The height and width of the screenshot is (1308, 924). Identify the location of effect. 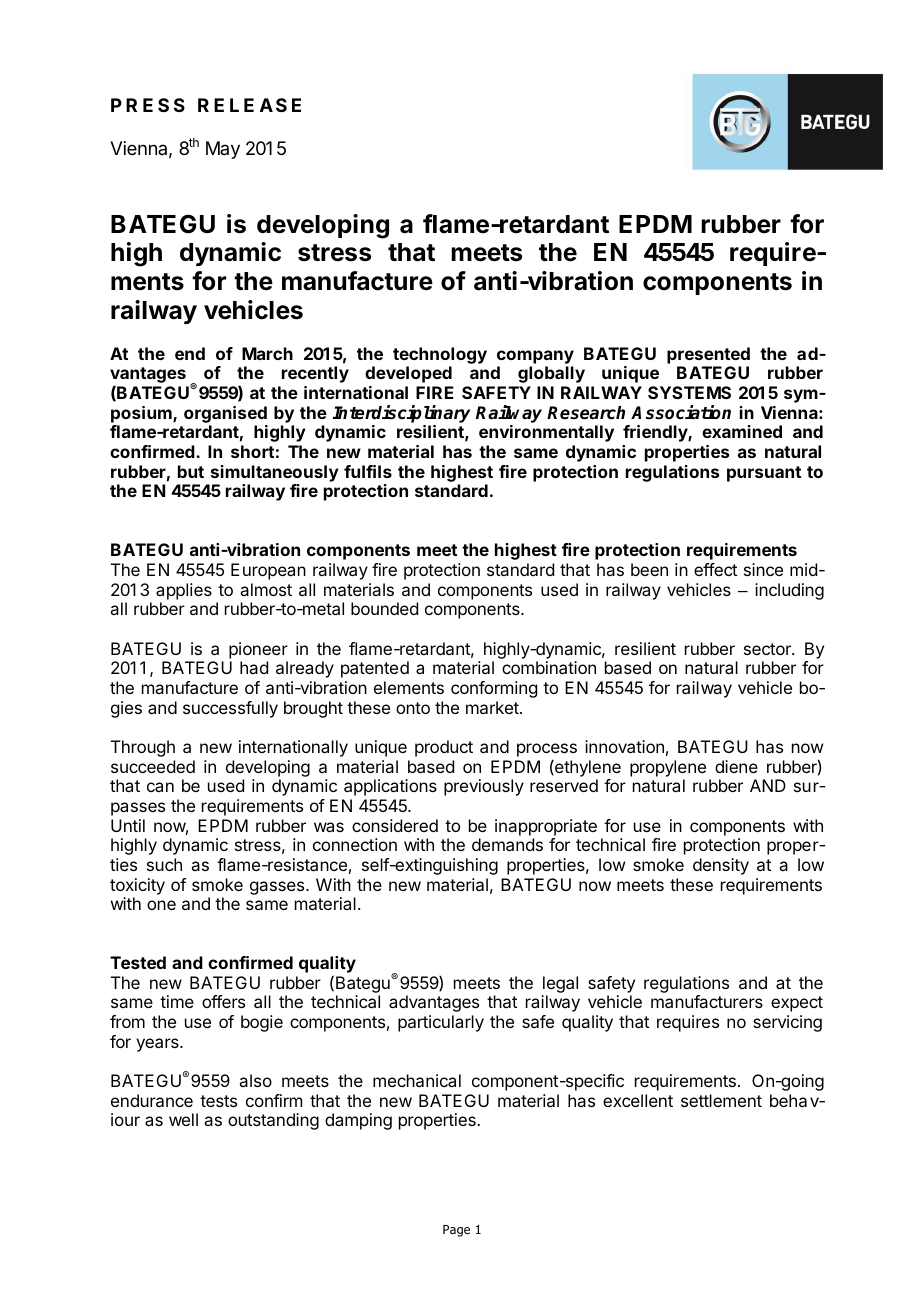
(715, 569).
